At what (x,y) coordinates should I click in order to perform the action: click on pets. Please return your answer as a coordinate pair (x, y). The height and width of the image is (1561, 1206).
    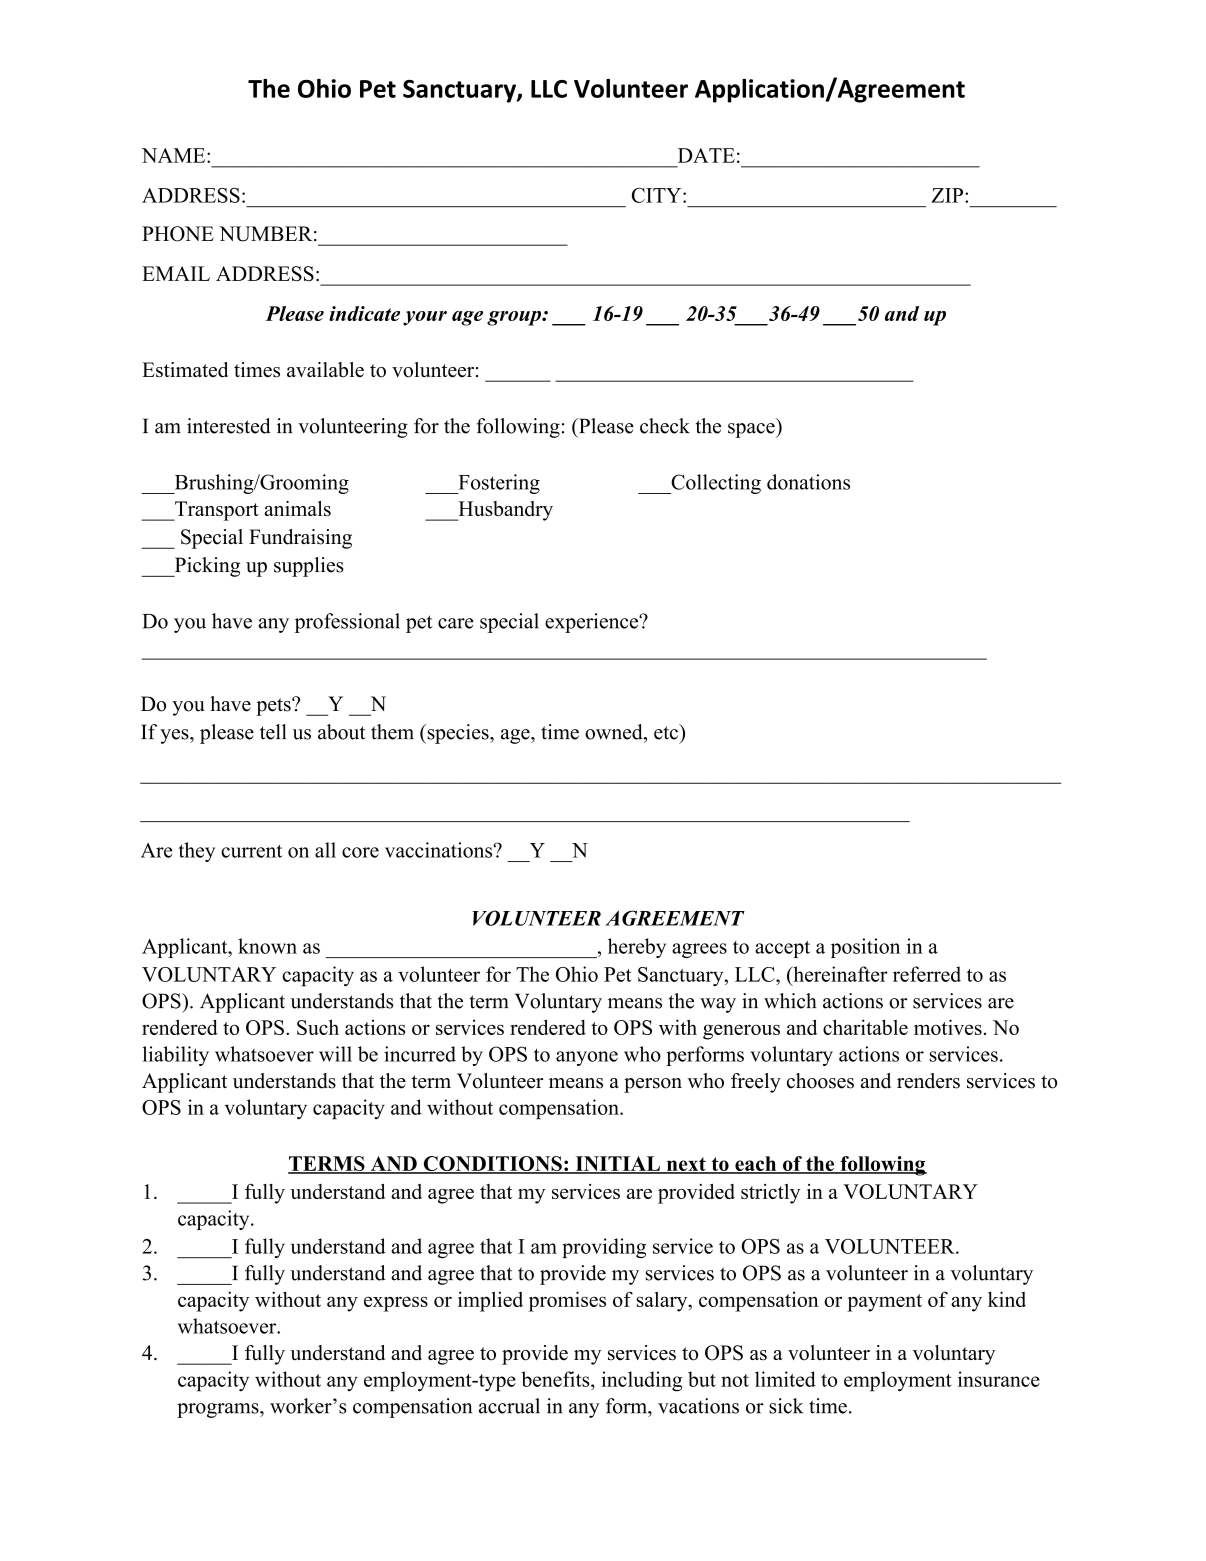
    Looking at the image, I should click on (274, 707).
